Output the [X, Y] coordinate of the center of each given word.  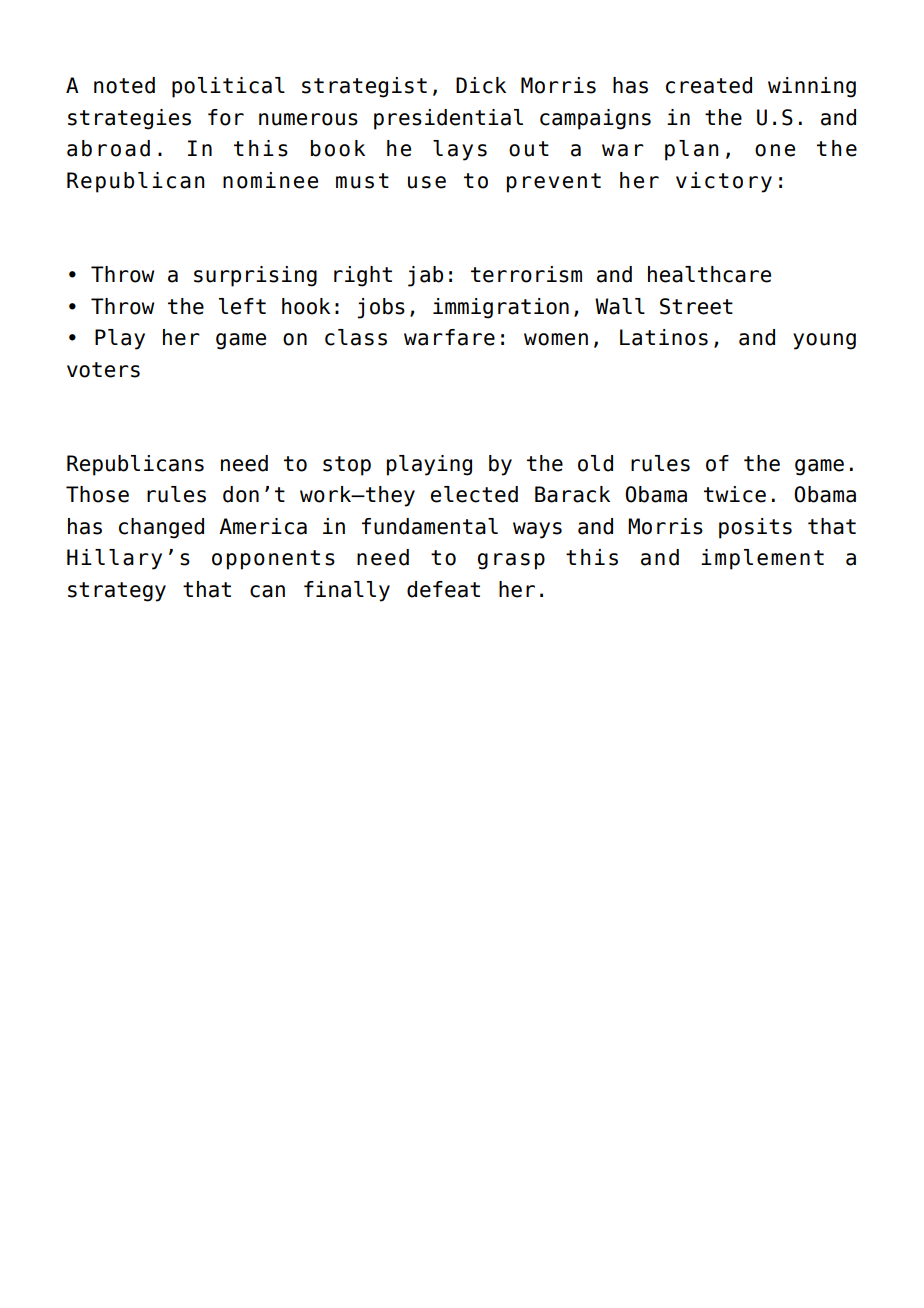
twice [735, 494]
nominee [270, 180]
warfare [449, 337]
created [709, 85]
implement [762, 559]
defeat [443, 589]
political [228, 87]
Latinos [664, 337]
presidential [448, 119]
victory [724, 182]
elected [474, 494]
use [427, 182]
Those [97, 494]
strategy [117, 592]
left [242, 306]
